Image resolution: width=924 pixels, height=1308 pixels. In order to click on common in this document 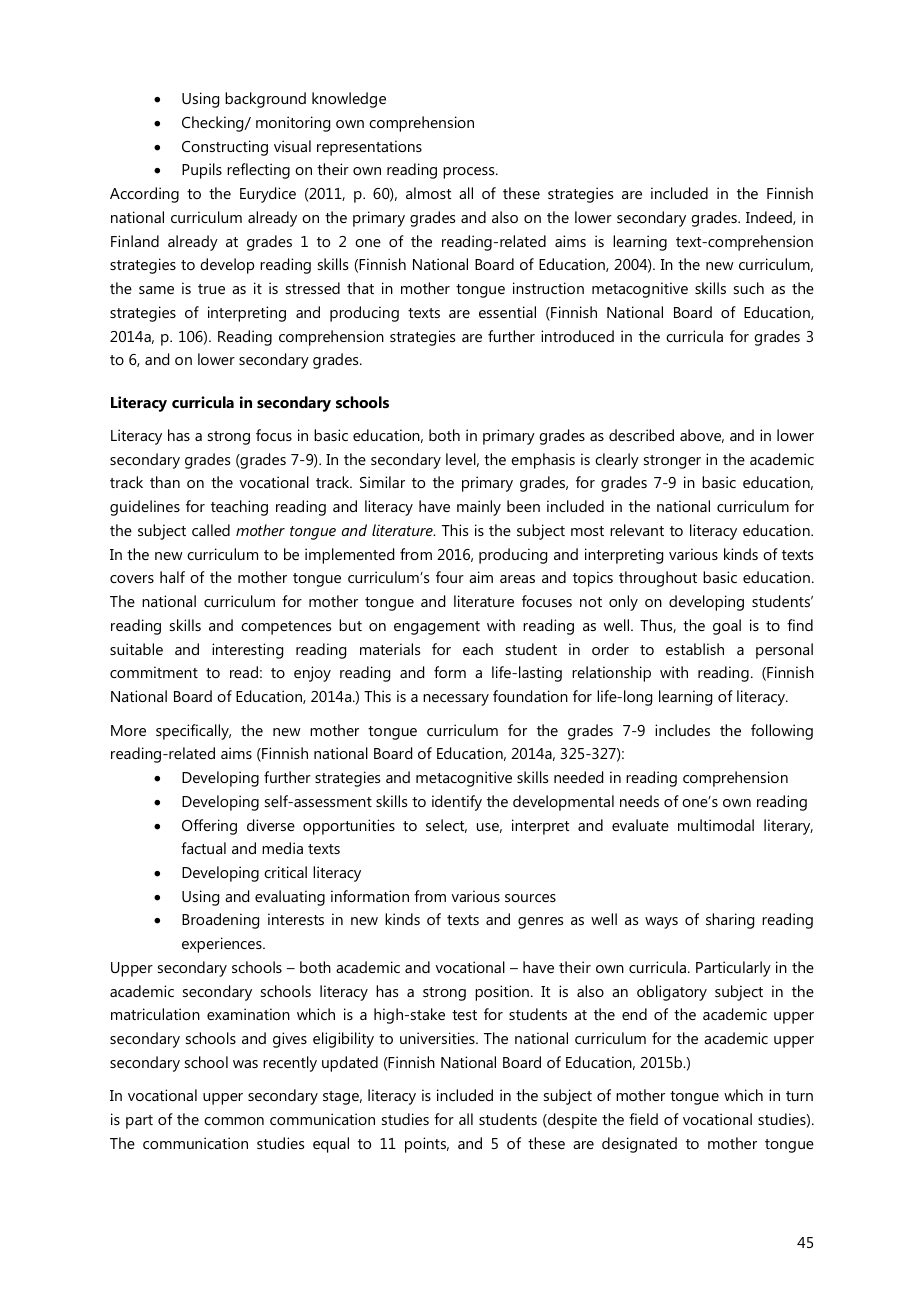, I will do `click(234, 1121)`.
